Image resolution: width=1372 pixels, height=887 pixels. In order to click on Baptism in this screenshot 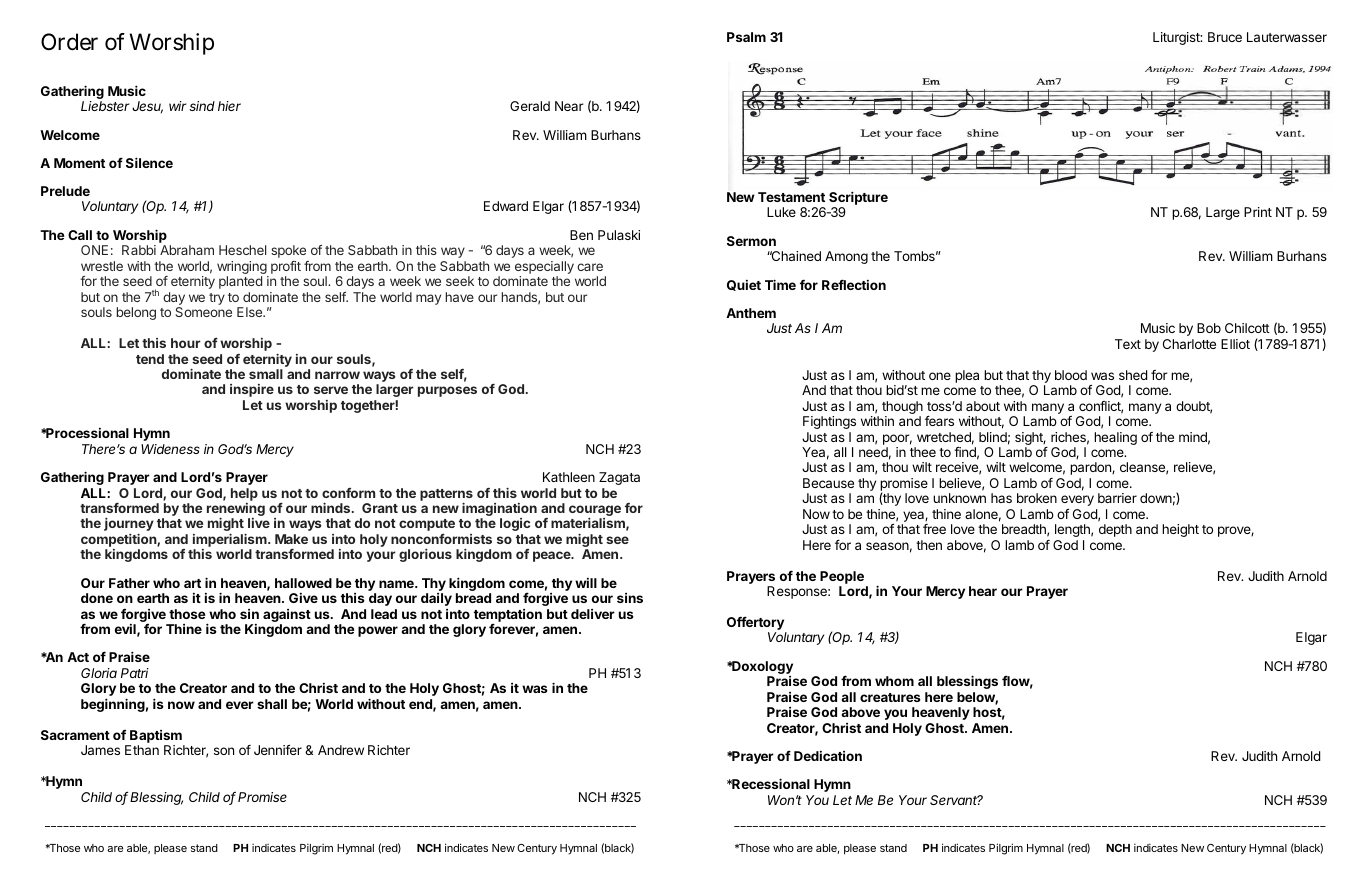, I will do `click(156, 738)`.
